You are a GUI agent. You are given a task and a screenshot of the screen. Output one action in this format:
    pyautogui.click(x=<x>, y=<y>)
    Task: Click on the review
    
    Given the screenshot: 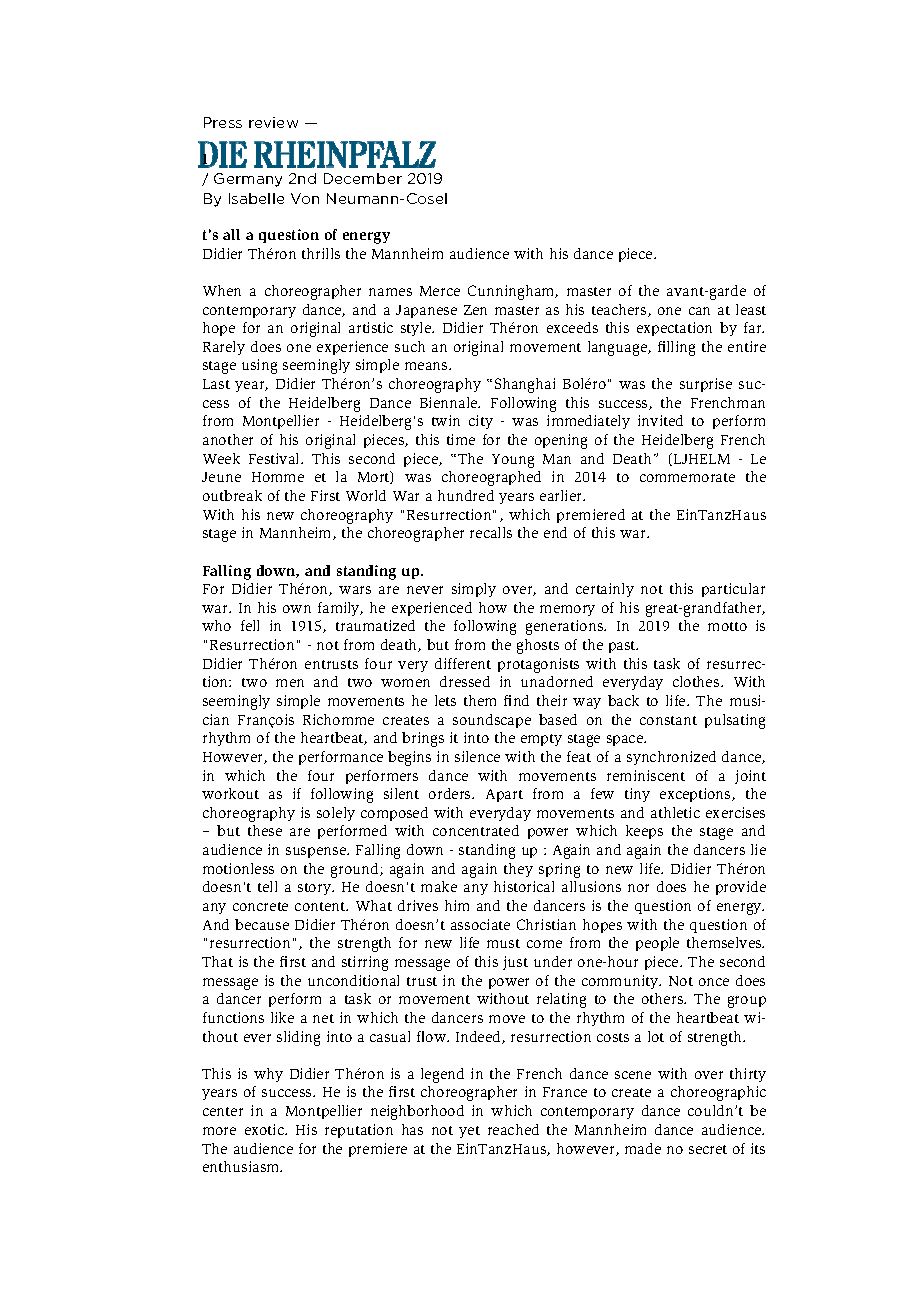 What is the action you would take?
    pyautogui.click(x=273, y=122)
